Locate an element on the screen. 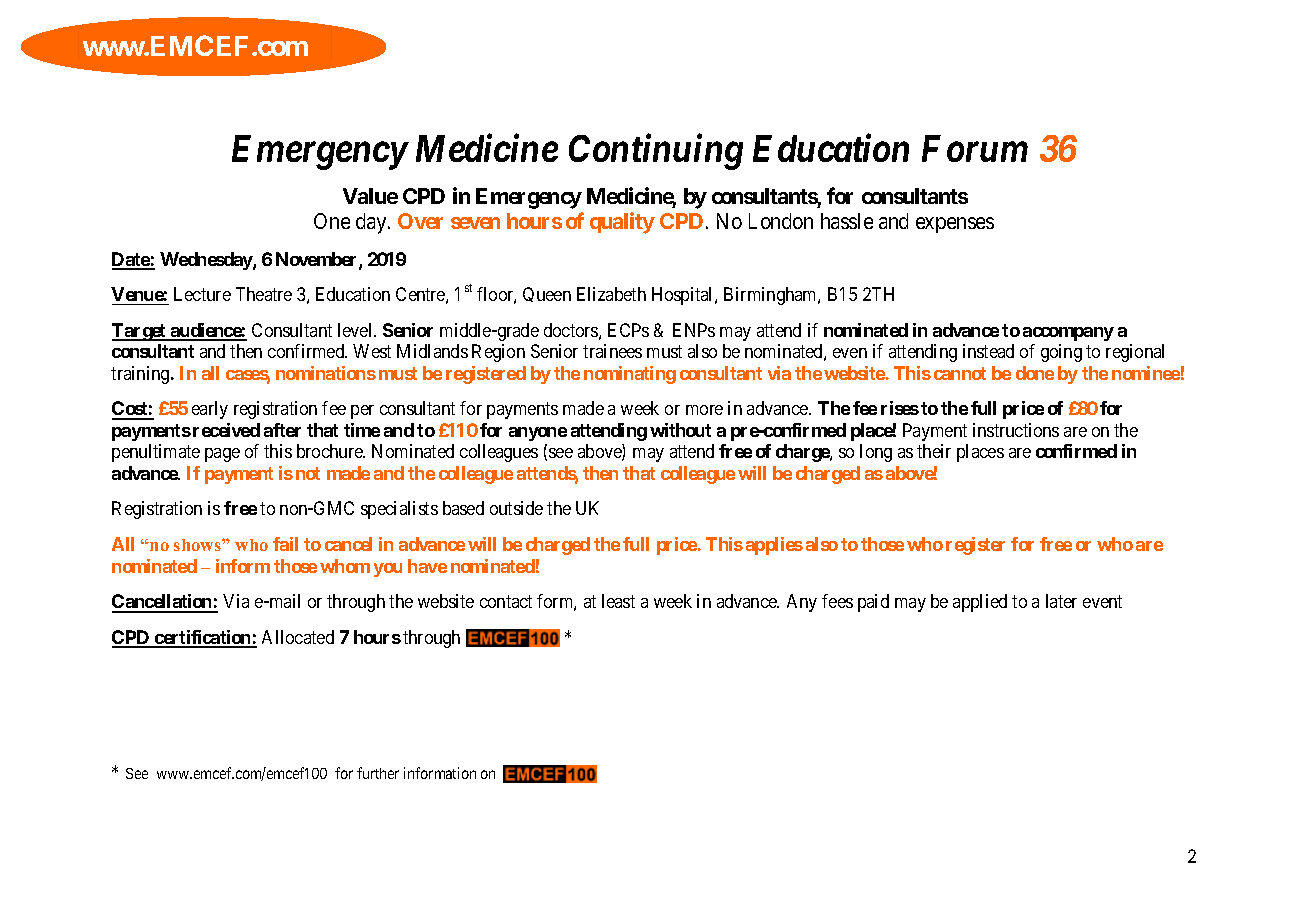  Forum is located at coordinates (975, 148).
